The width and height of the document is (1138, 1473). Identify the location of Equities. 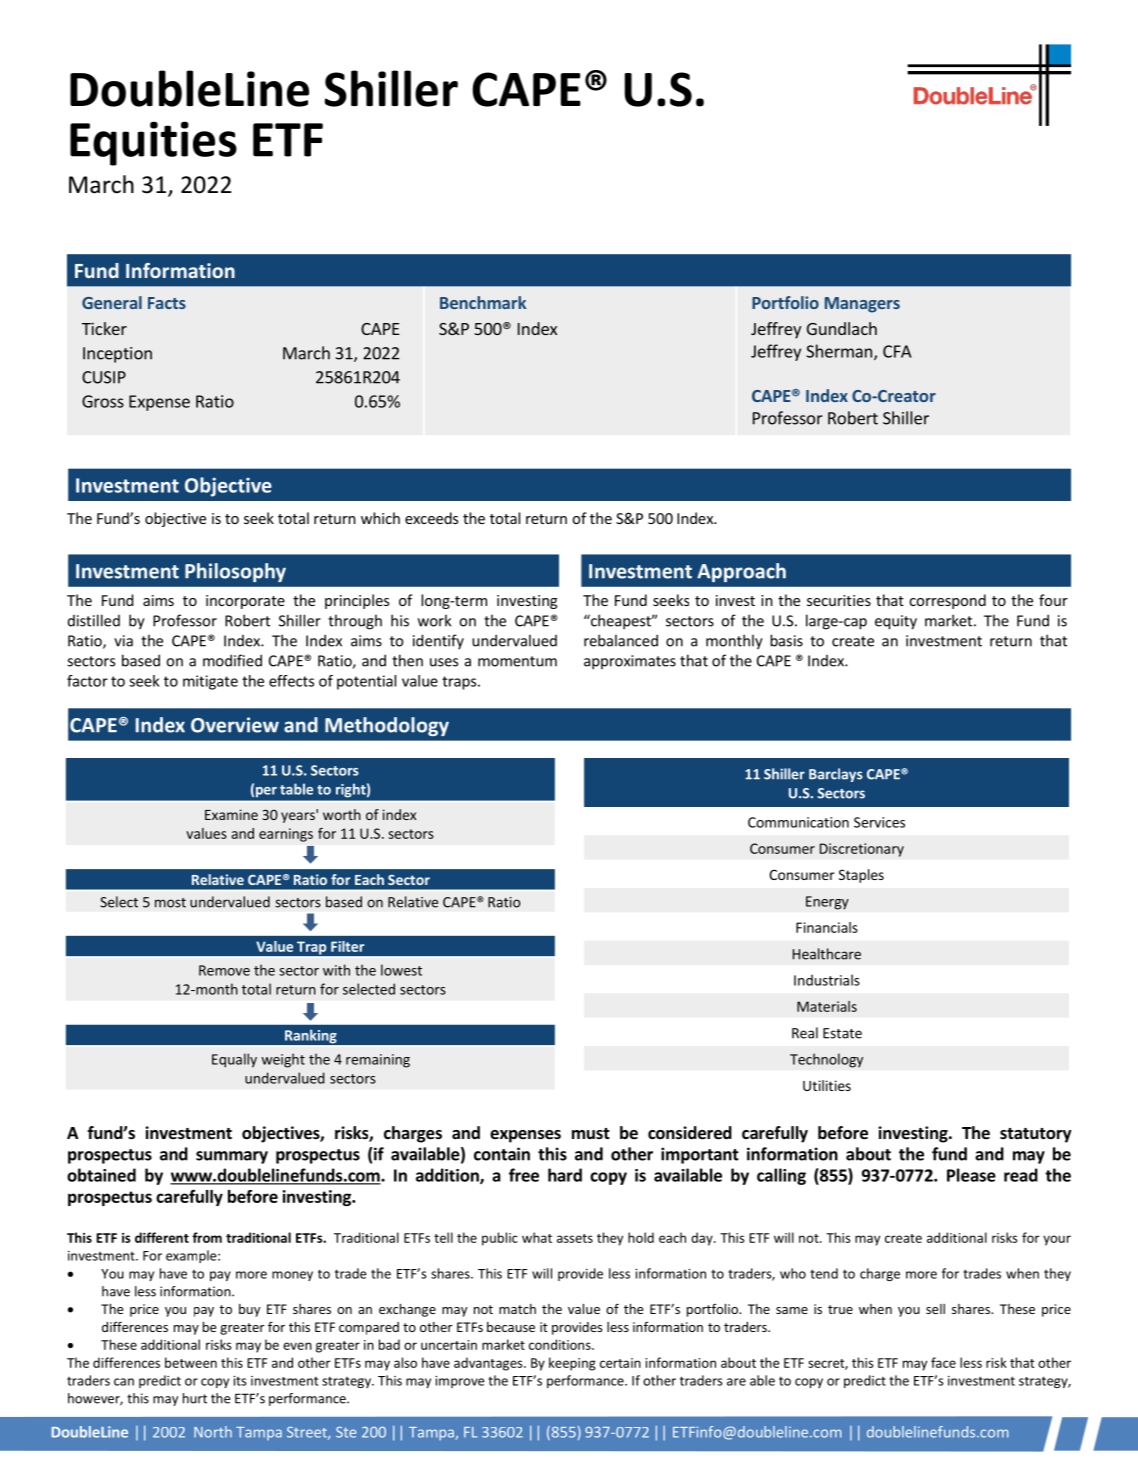
(153, 143).
